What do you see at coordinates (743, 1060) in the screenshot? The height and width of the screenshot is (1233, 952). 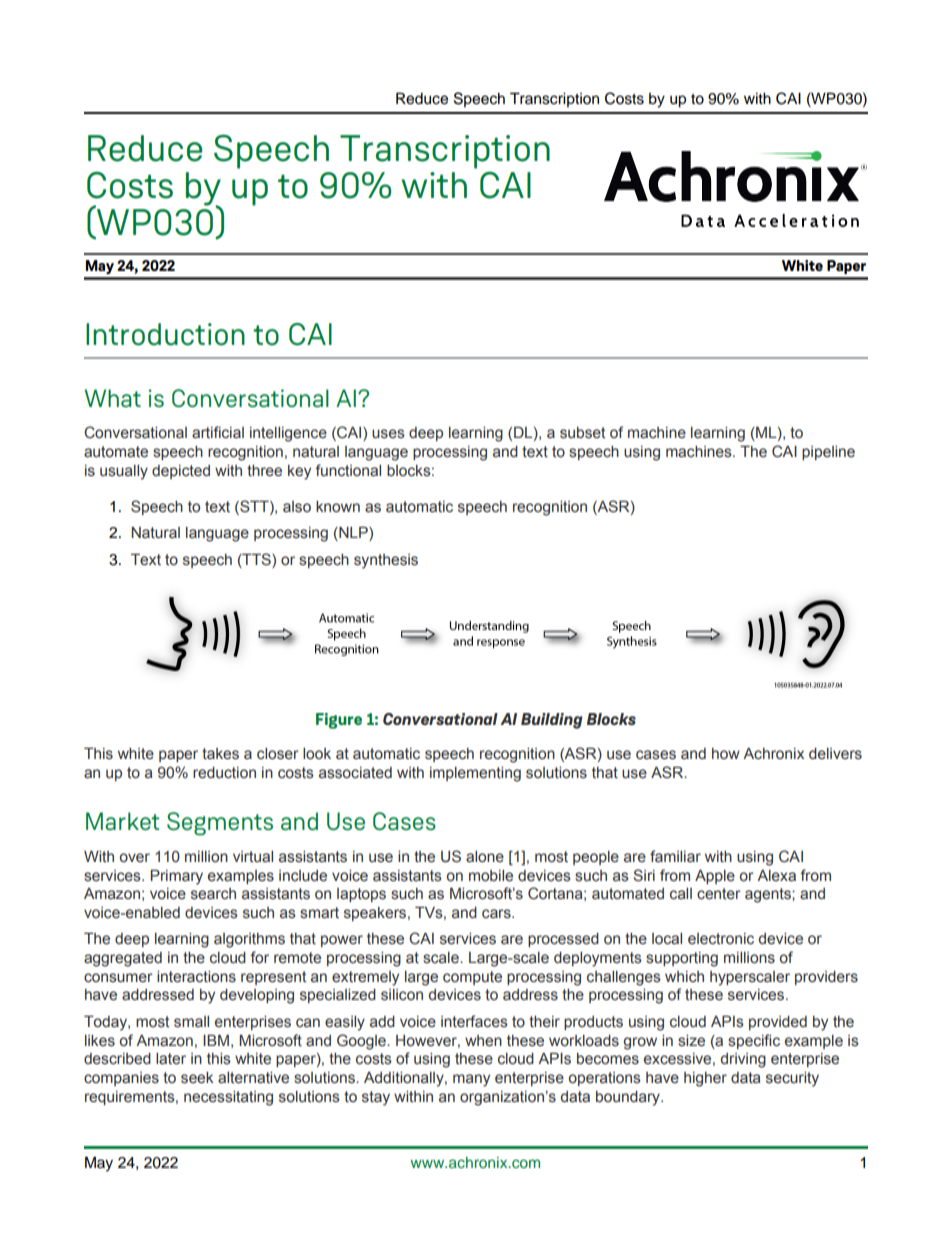 I see `driving` at bounding box center [743, 1060].
